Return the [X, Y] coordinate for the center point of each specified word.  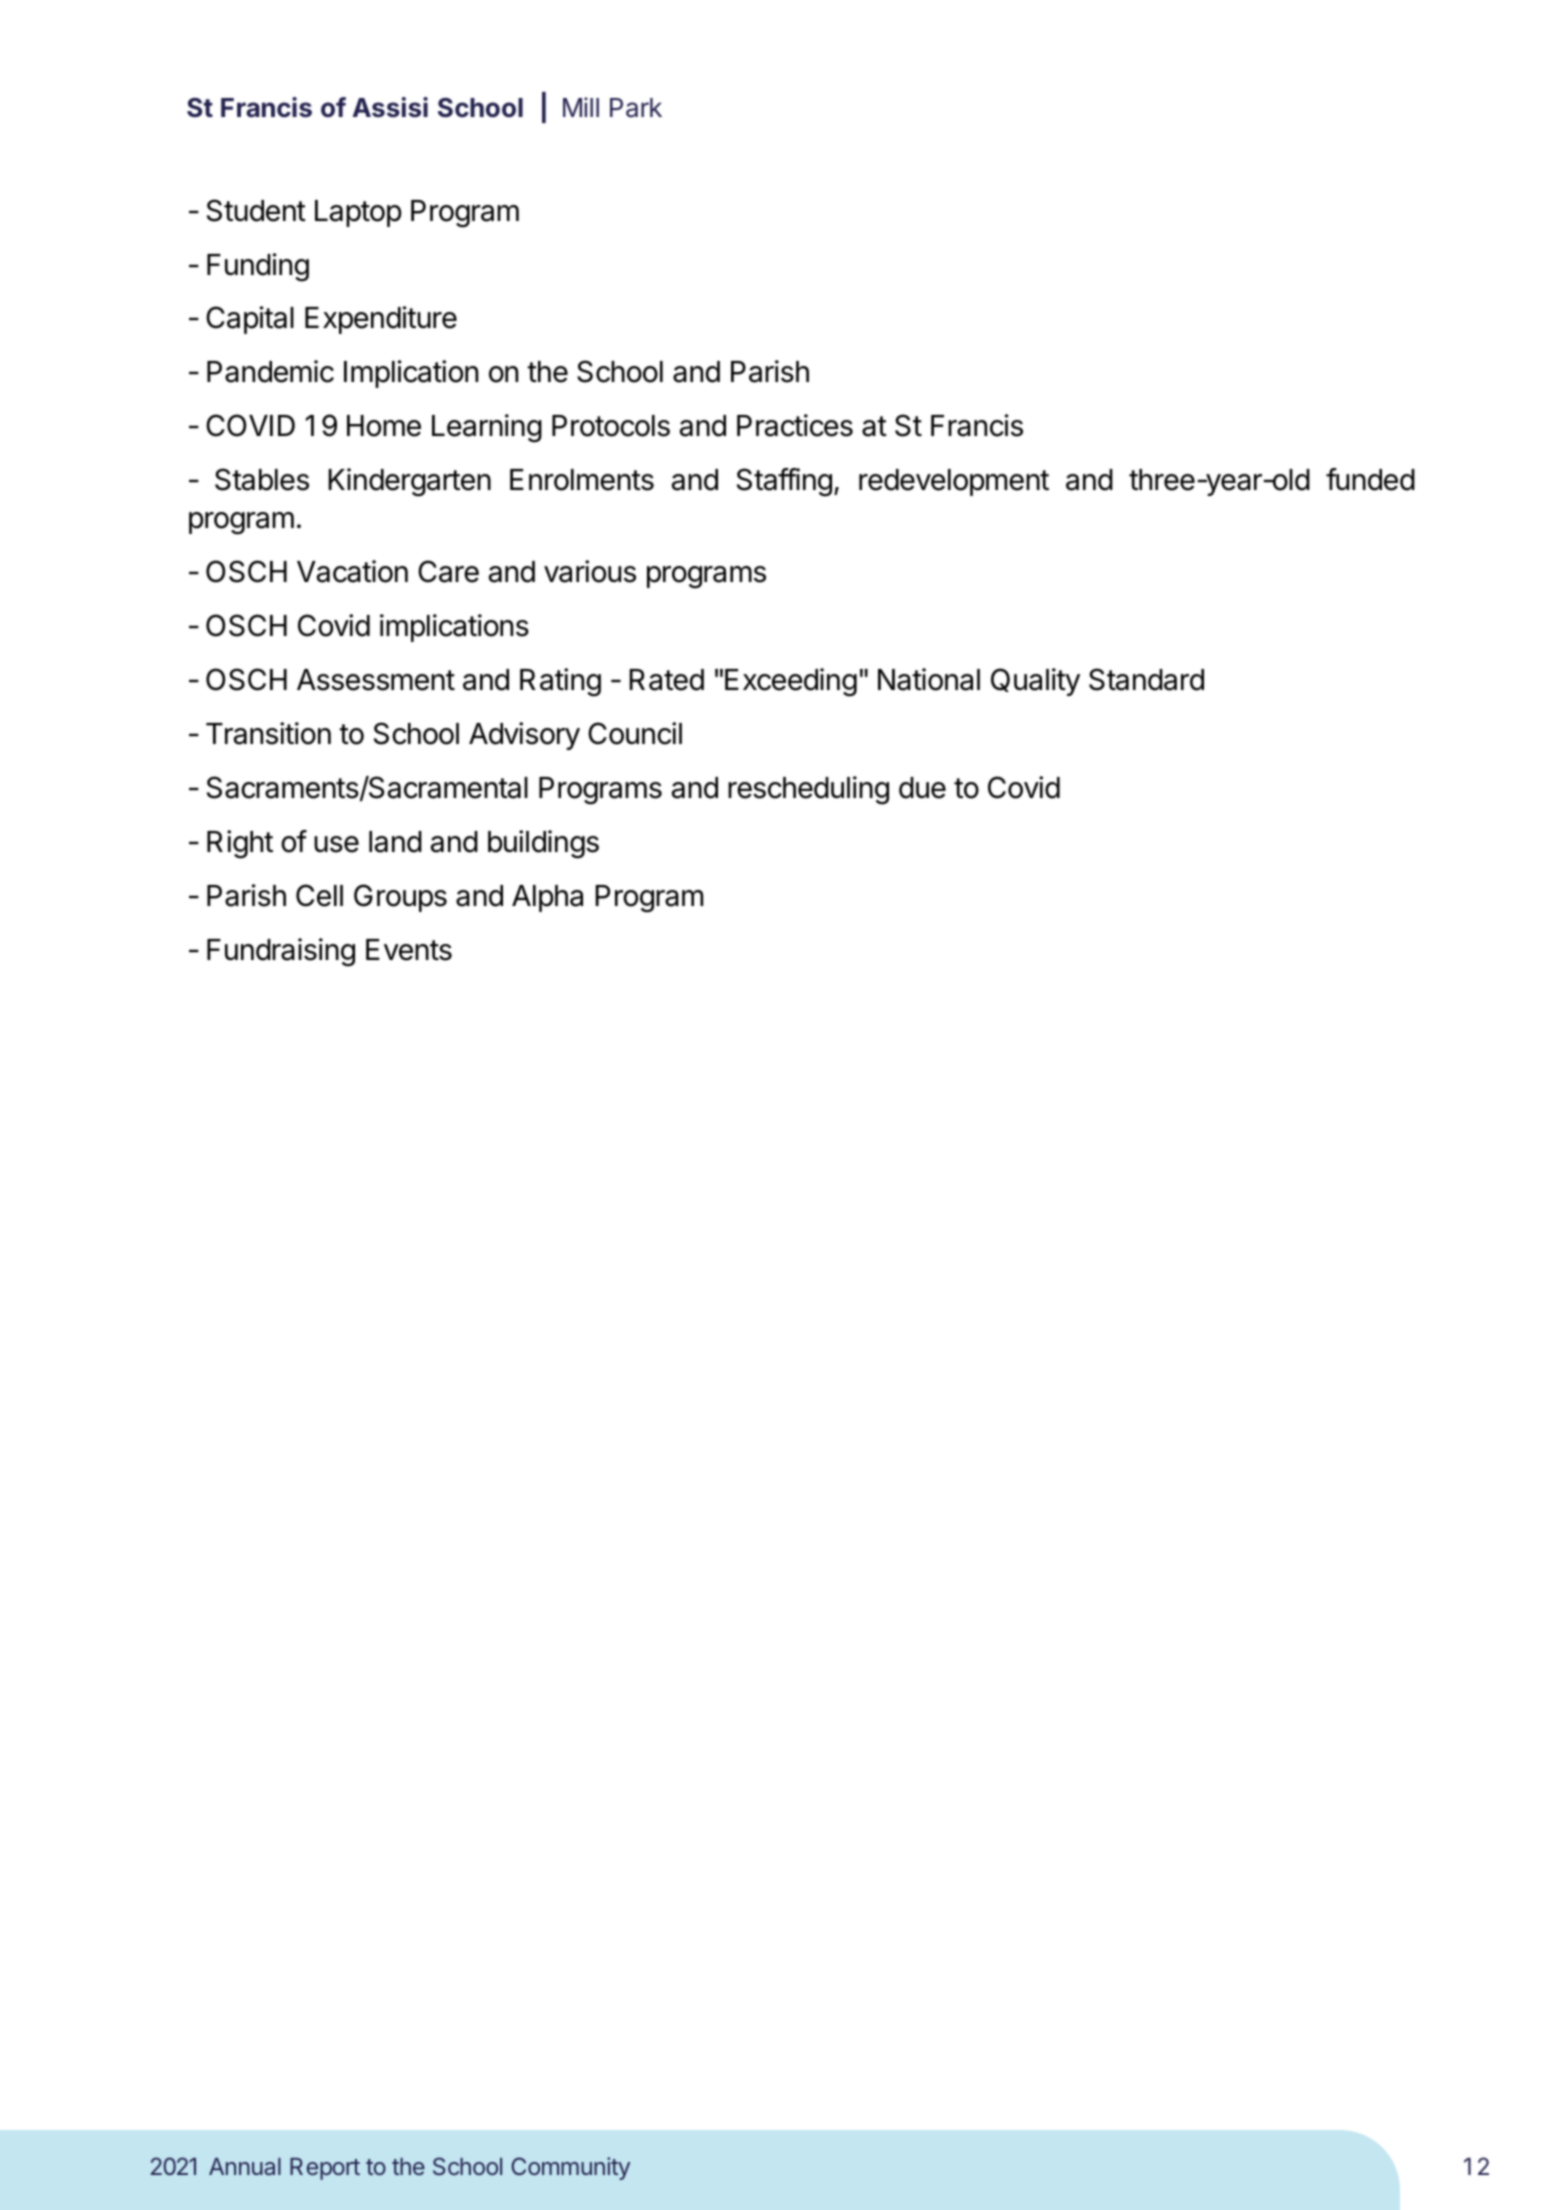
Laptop [358, 213]
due [922, 788]
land [395, 842]
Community [570, 2168]
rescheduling [808, 790]
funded [1370, 479]
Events [409, 950]
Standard [1146, 679]
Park [636, 108]
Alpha [547, 898]
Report [325, 2169]
